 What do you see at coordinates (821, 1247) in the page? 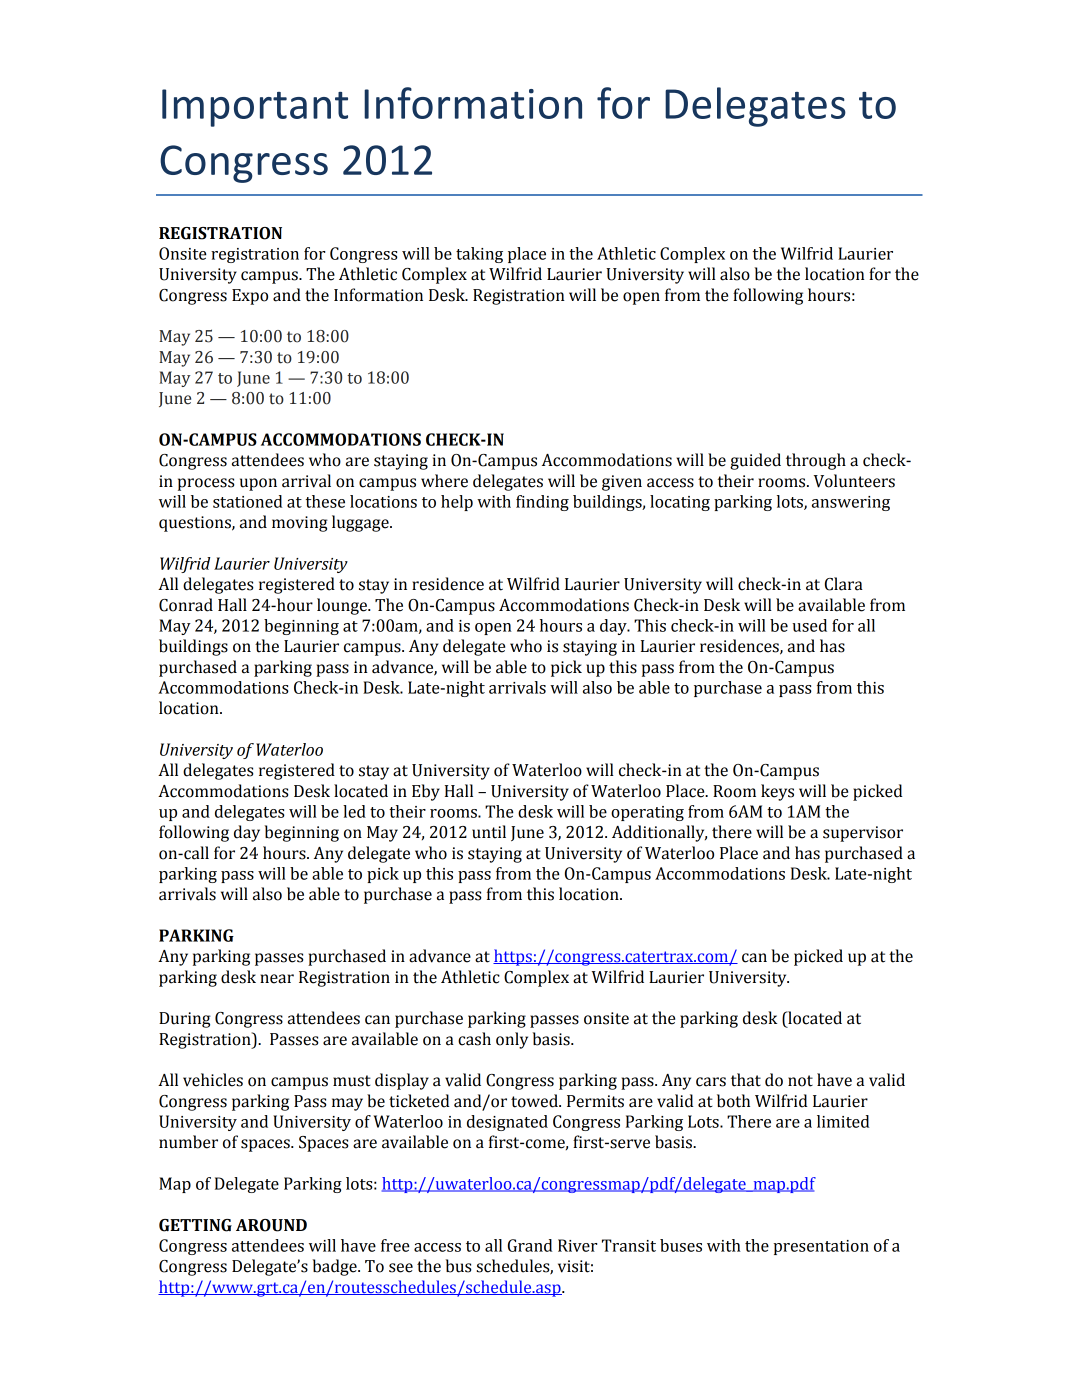
I see `presentation` at bounding box center [821, 1247].
